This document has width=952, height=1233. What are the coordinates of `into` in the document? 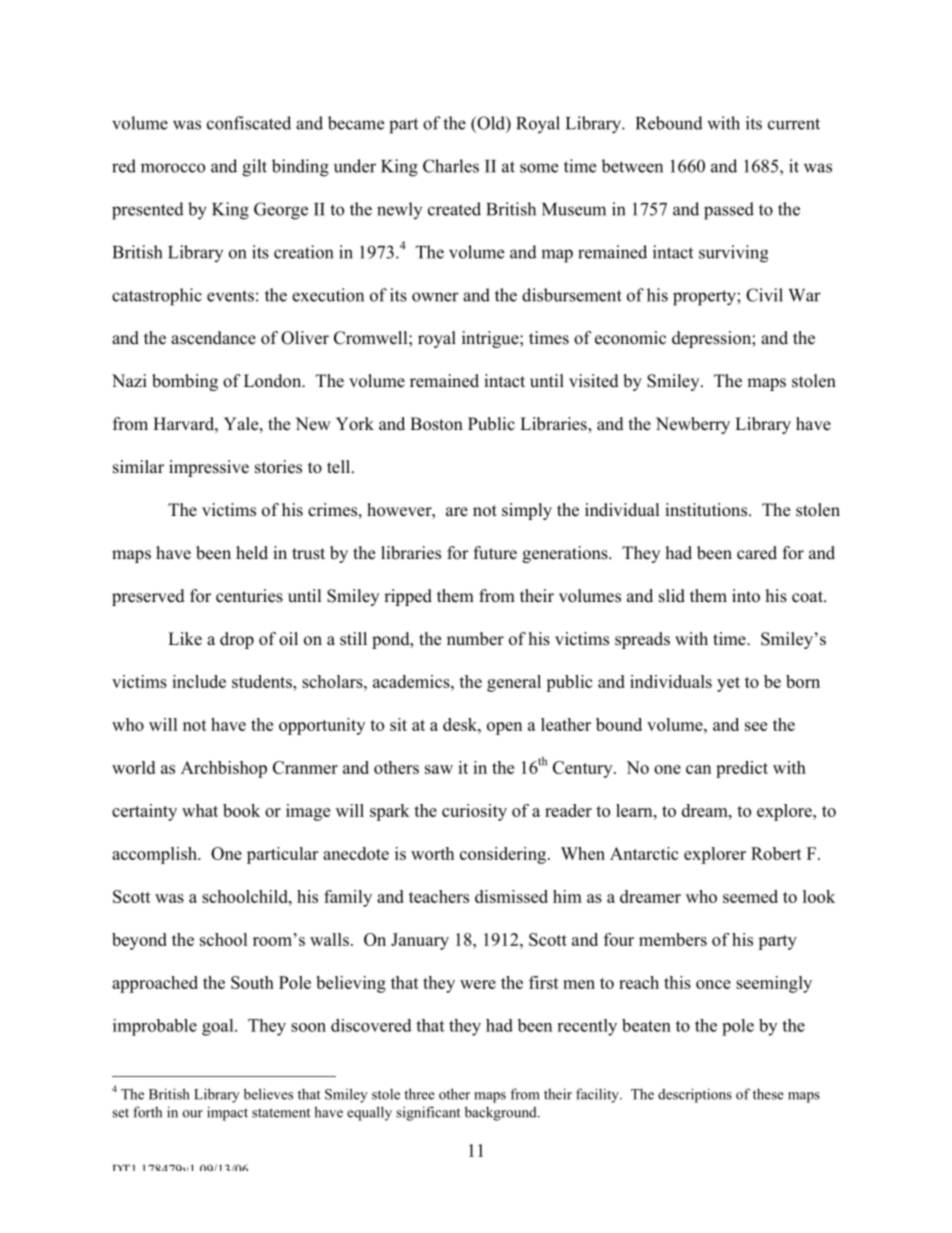 It's located at (746, 596).
